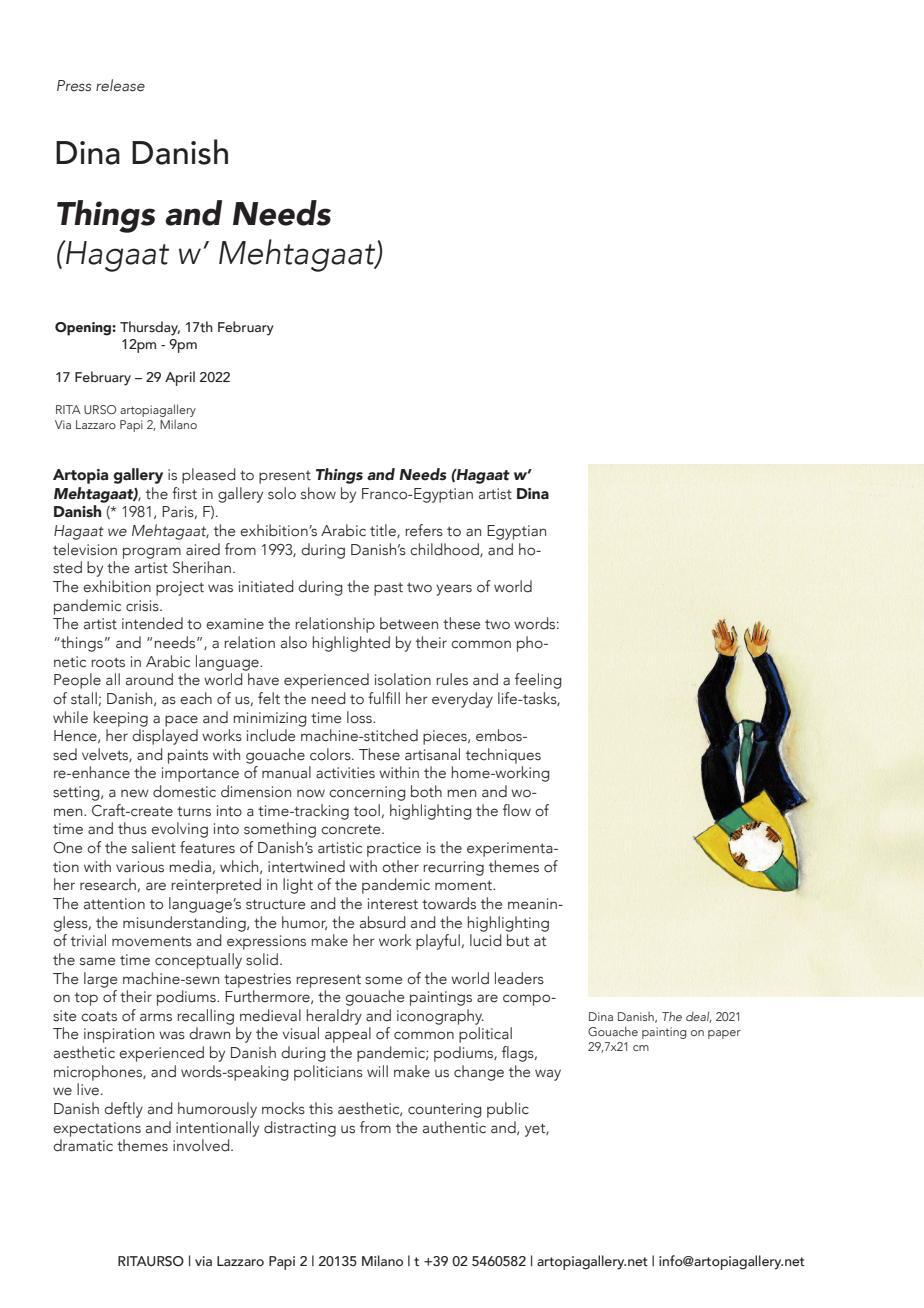 The image size is (924, 1308). What do you see at coordinates (517, 810) in the screenshot?
I see `flow` at bounding box center [517, 810].
